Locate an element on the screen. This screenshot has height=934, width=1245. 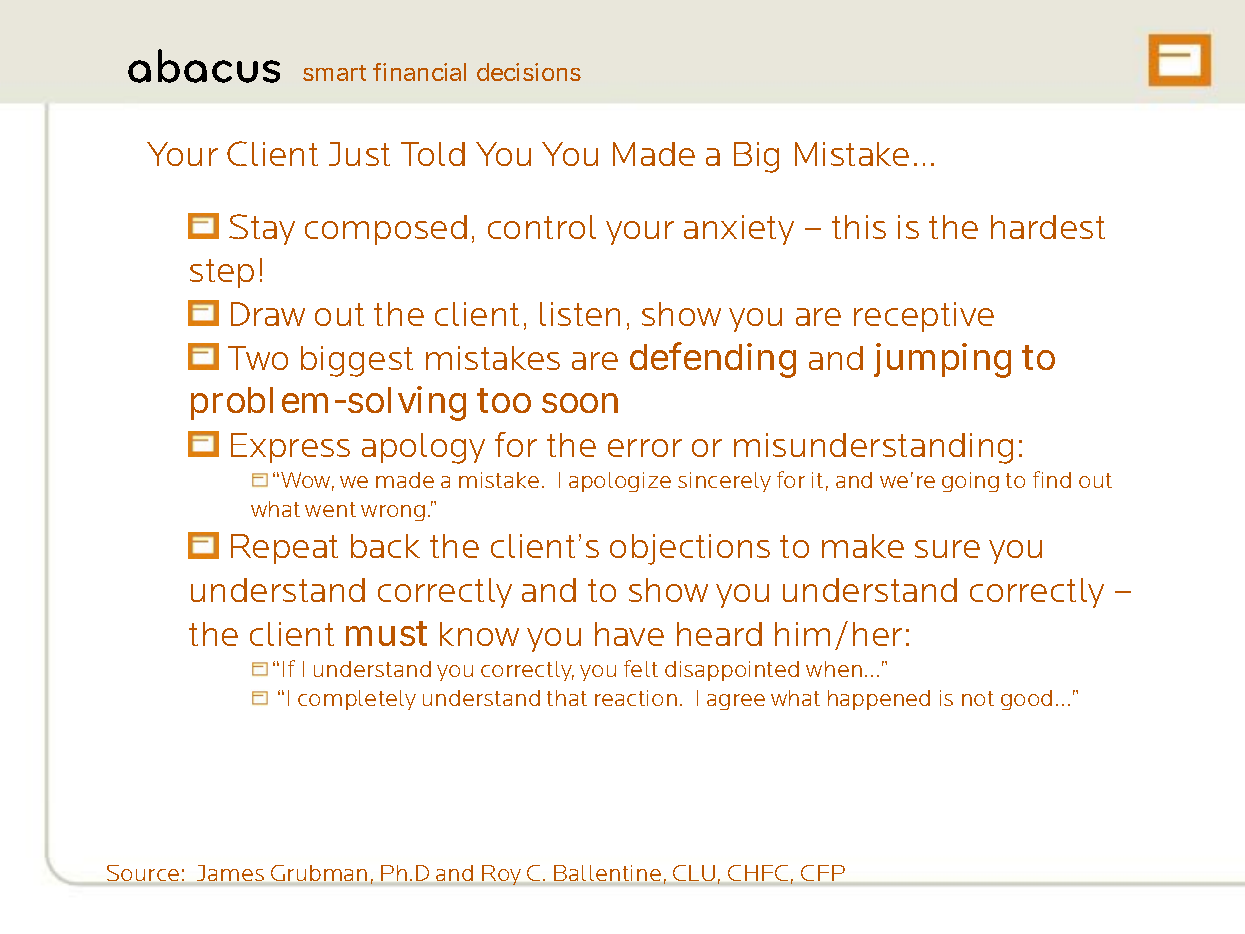
apologize is located at coordinates (620, 482).
